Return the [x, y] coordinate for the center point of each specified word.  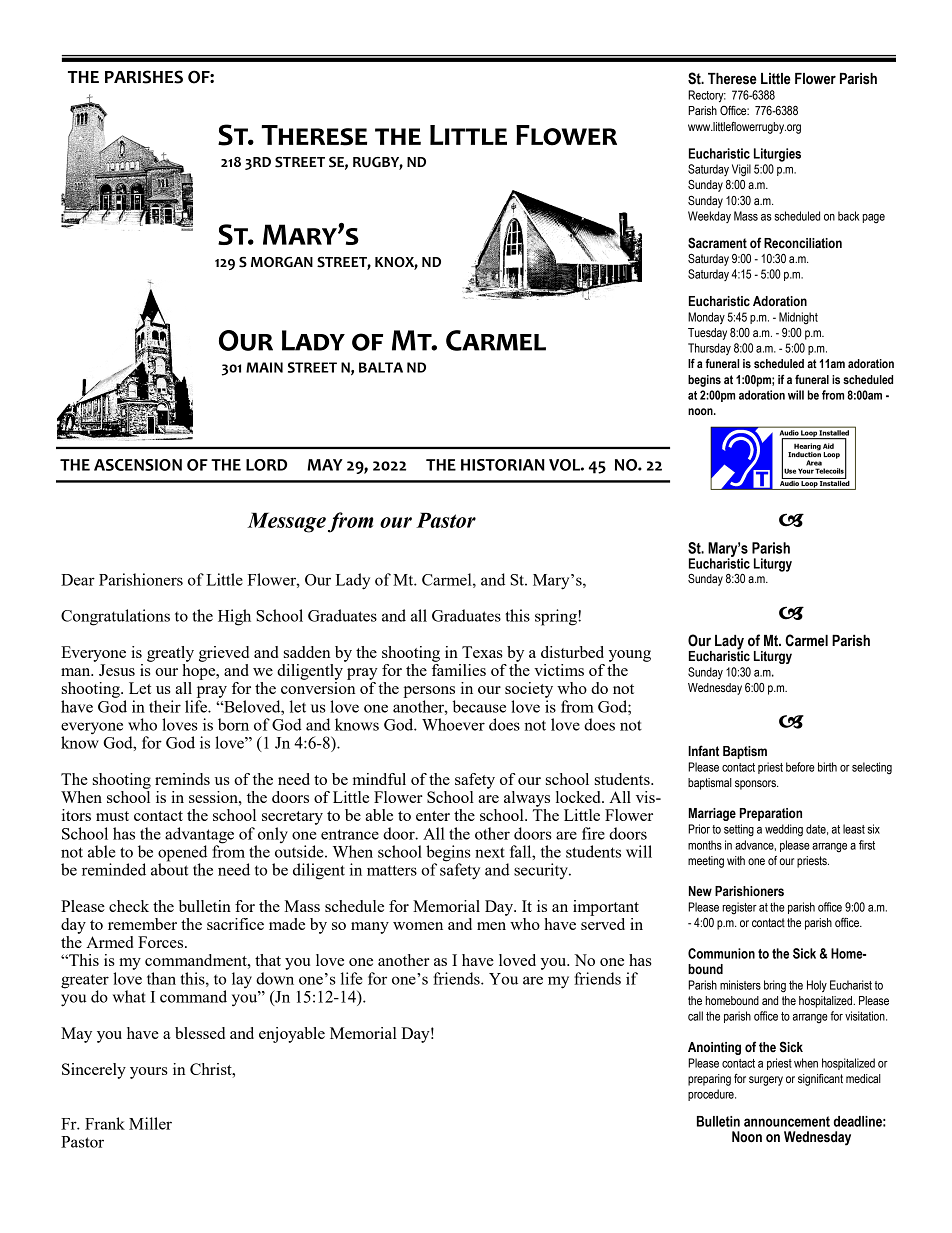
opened [182, 854]
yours [149, 1073]
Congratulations [115, 617]
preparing [709, 1080]
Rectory [707, 96]
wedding [784, 830]
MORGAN [282, 262]
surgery [766, 1081]
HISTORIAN [503, 465]
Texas [482, 652]
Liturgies [777, 155]
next [490, 852]
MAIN [264, 367]
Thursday [709, 349]
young [630, 656]
